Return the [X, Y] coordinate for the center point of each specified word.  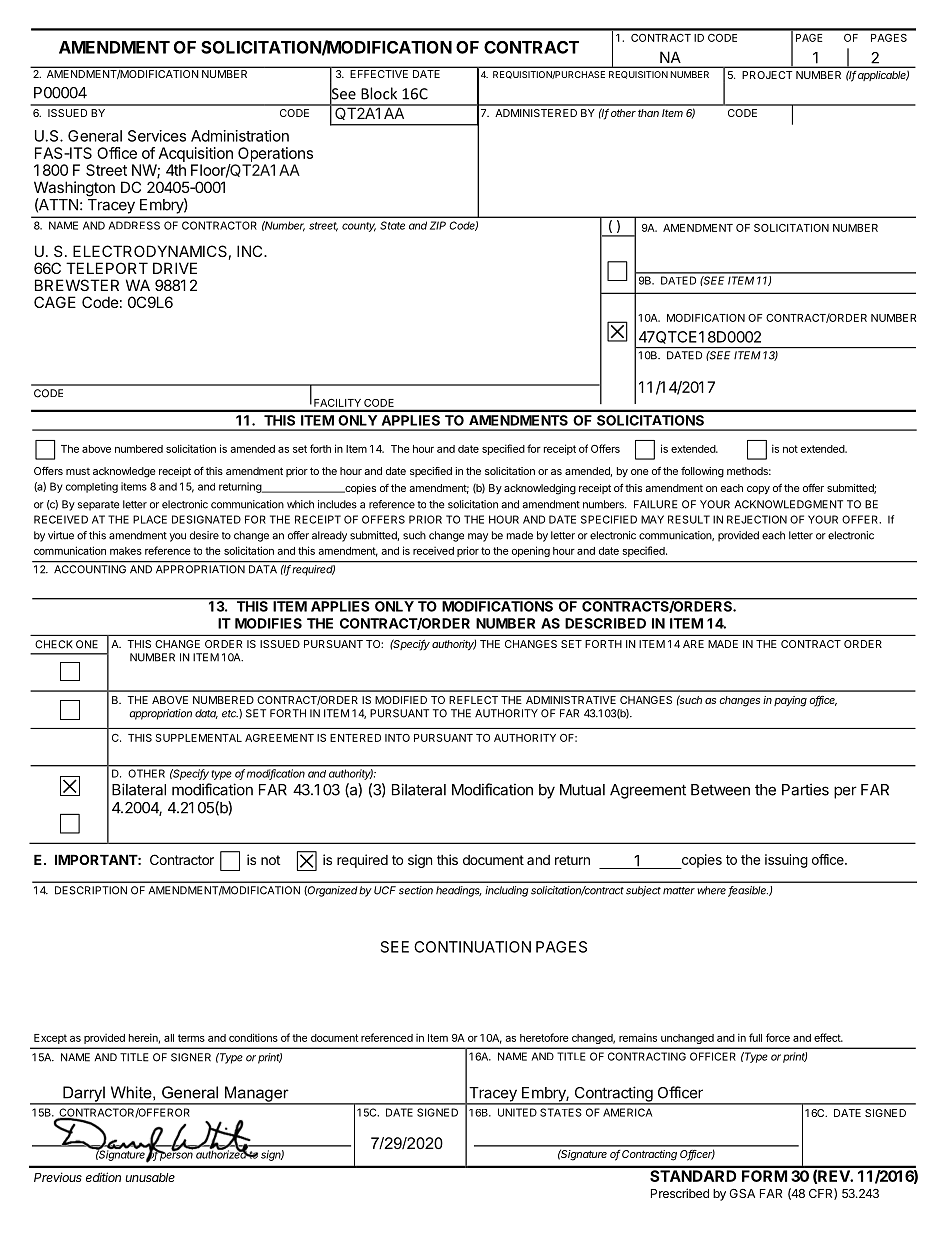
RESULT [689, 519]
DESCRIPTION [91, 890]
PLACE [150, 519]
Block [379, 93]
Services [157, 136]
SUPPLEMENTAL [199, 737]
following [702, 472]
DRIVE [175, 268]
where [711, 890]
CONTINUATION [472, 947]
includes [337, 504]
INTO [397, 738]
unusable [150, 1177]
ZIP [438, 225]
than [648, 113]
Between [720, 790]
